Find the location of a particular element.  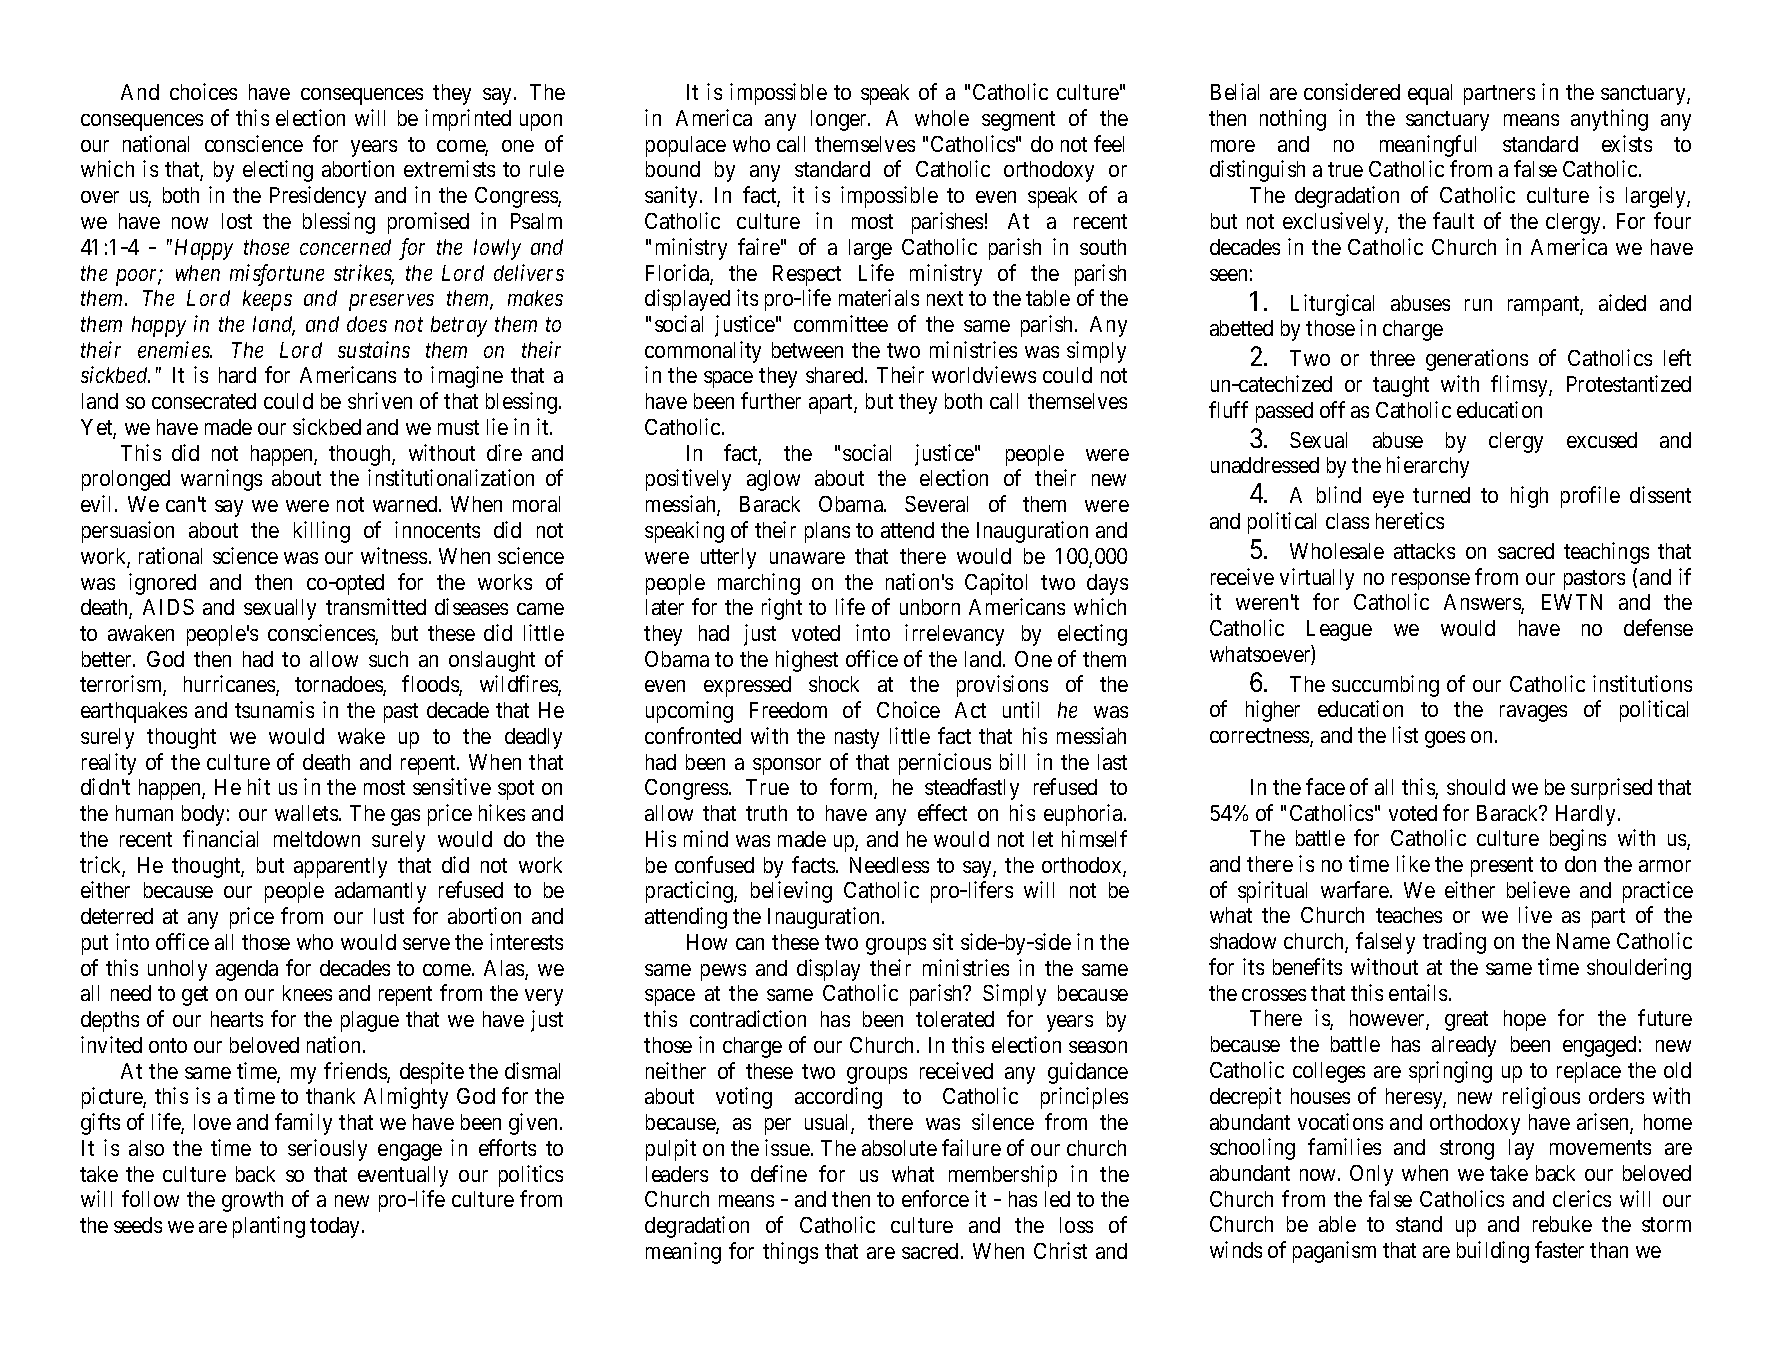

equal is located at coordinates (1430, 94).
